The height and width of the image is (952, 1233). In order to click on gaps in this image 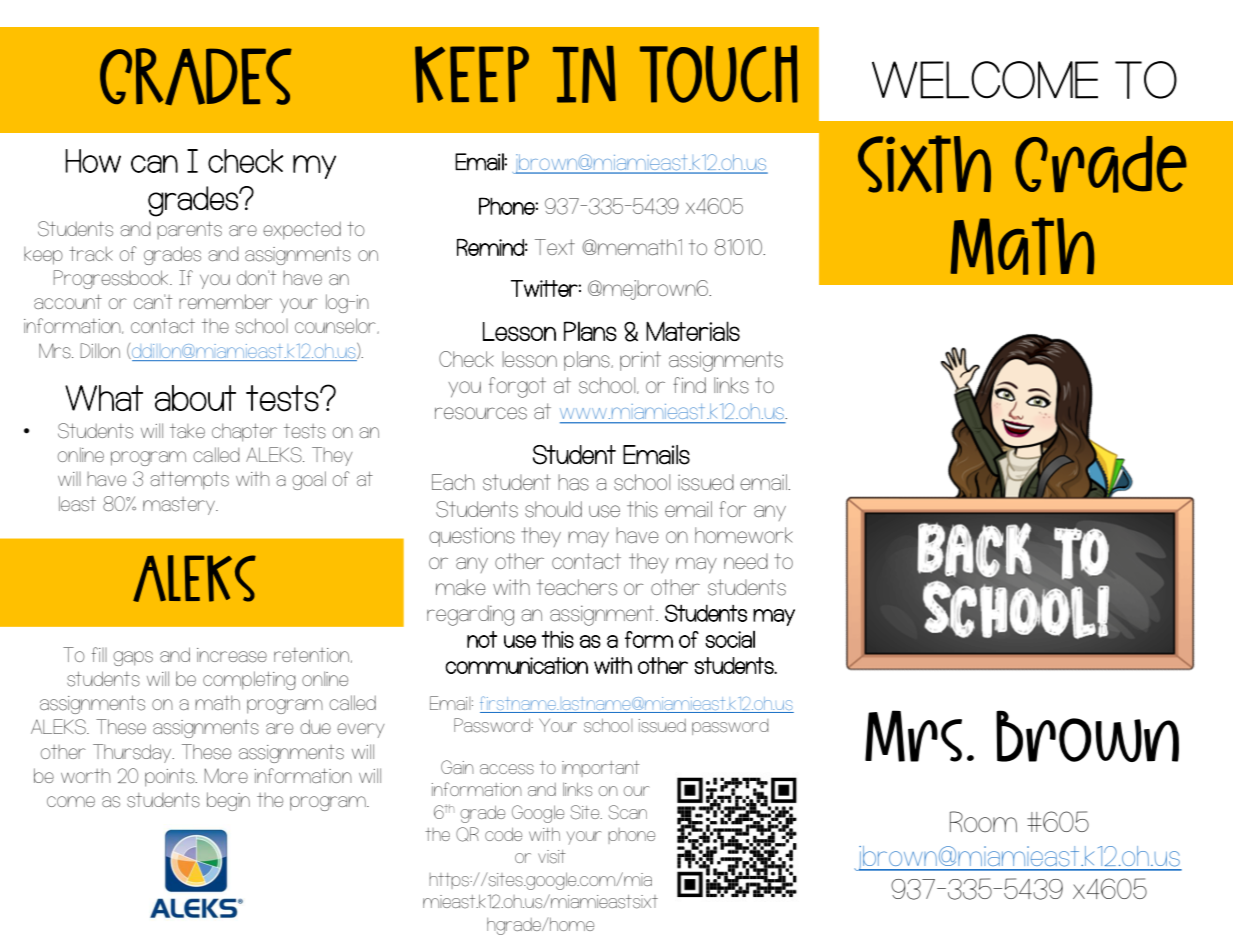, I will do `click(133, 658)`.
